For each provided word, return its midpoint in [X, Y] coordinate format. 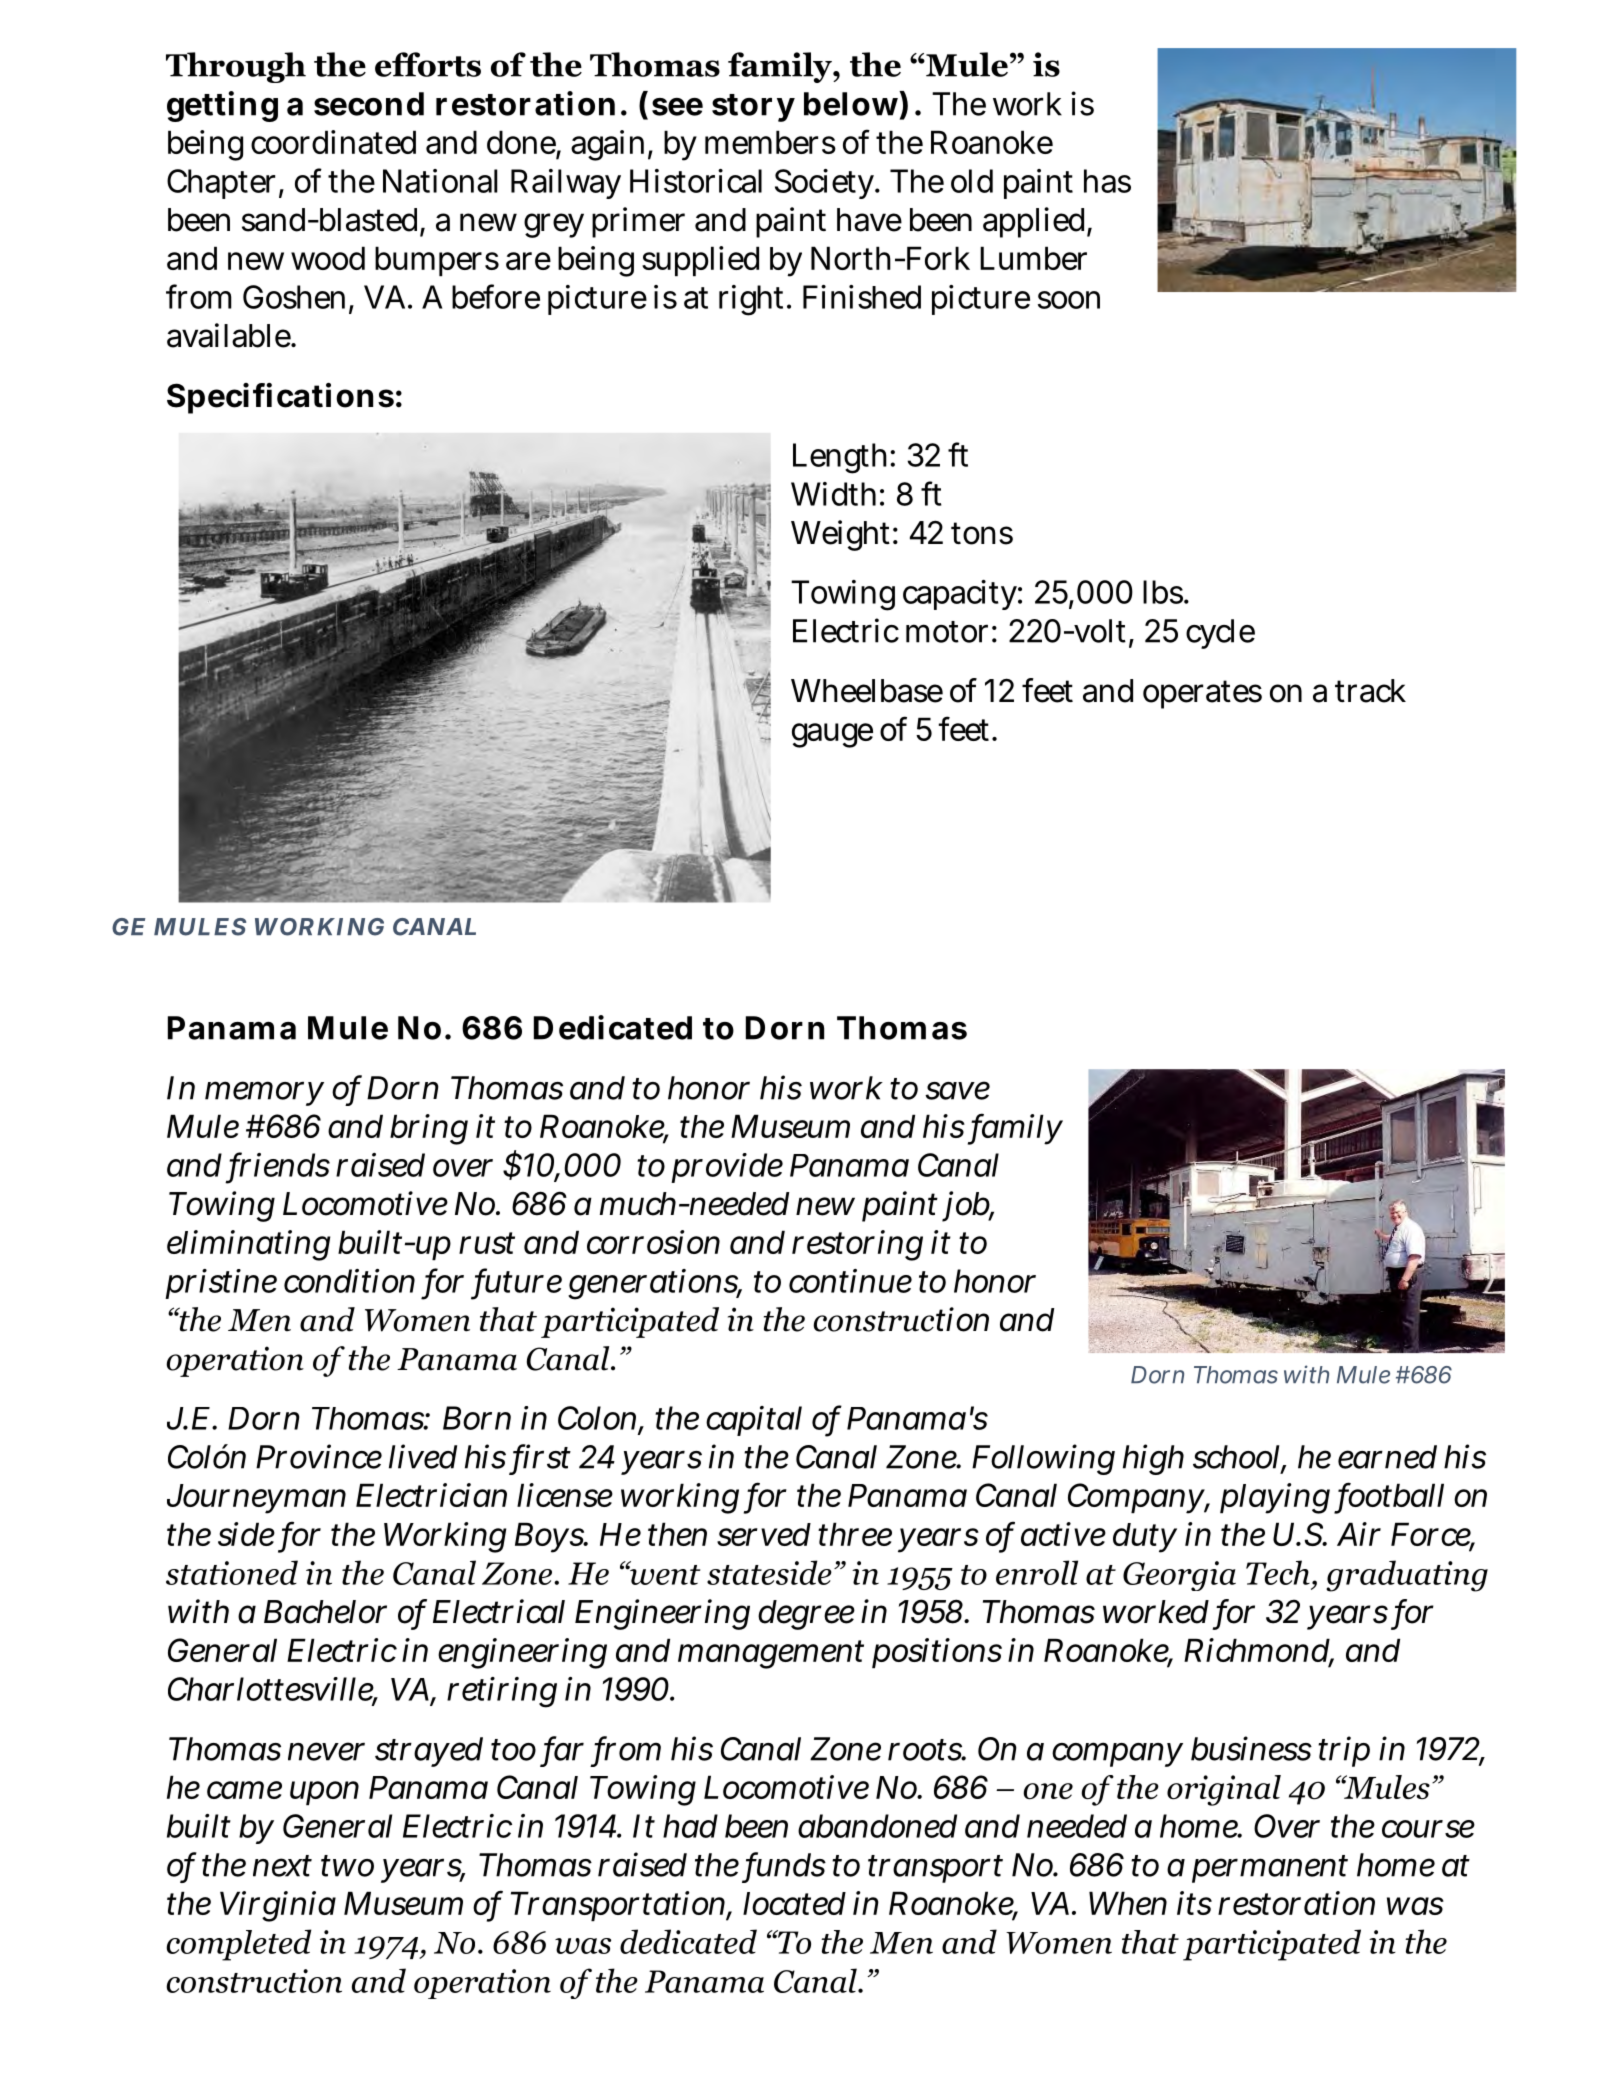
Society [824, 184]
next [282, 1866]
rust [487, 1243]
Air [1359, 1534]
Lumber [1033, 258]
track [1370, 691]
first [542, 1457]
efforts [428, 64]
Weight [840, 535]
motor [947, 632]
